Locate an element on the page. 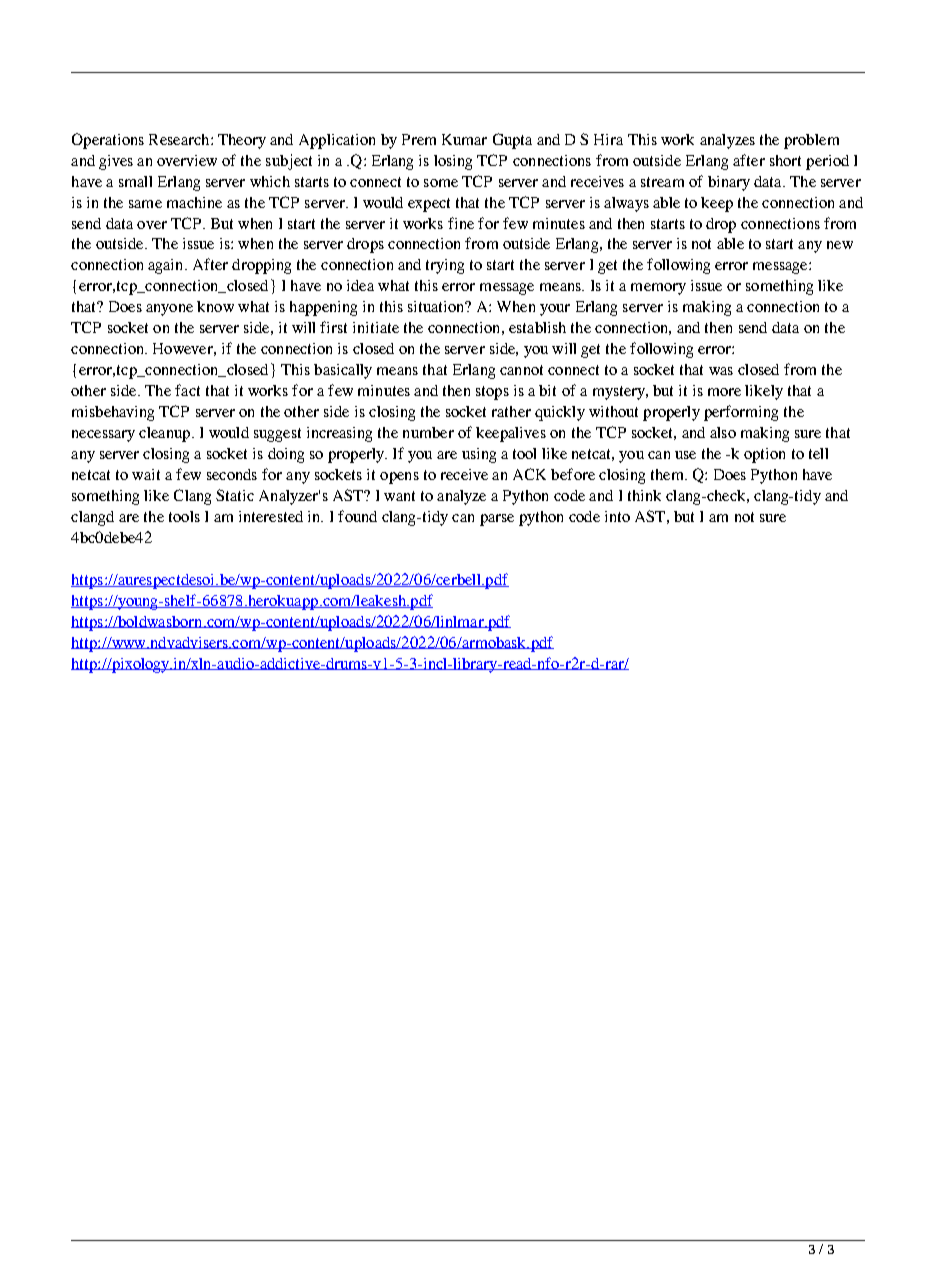 This page has height=1288, width=936. short is located at coordinates (785, 160).
